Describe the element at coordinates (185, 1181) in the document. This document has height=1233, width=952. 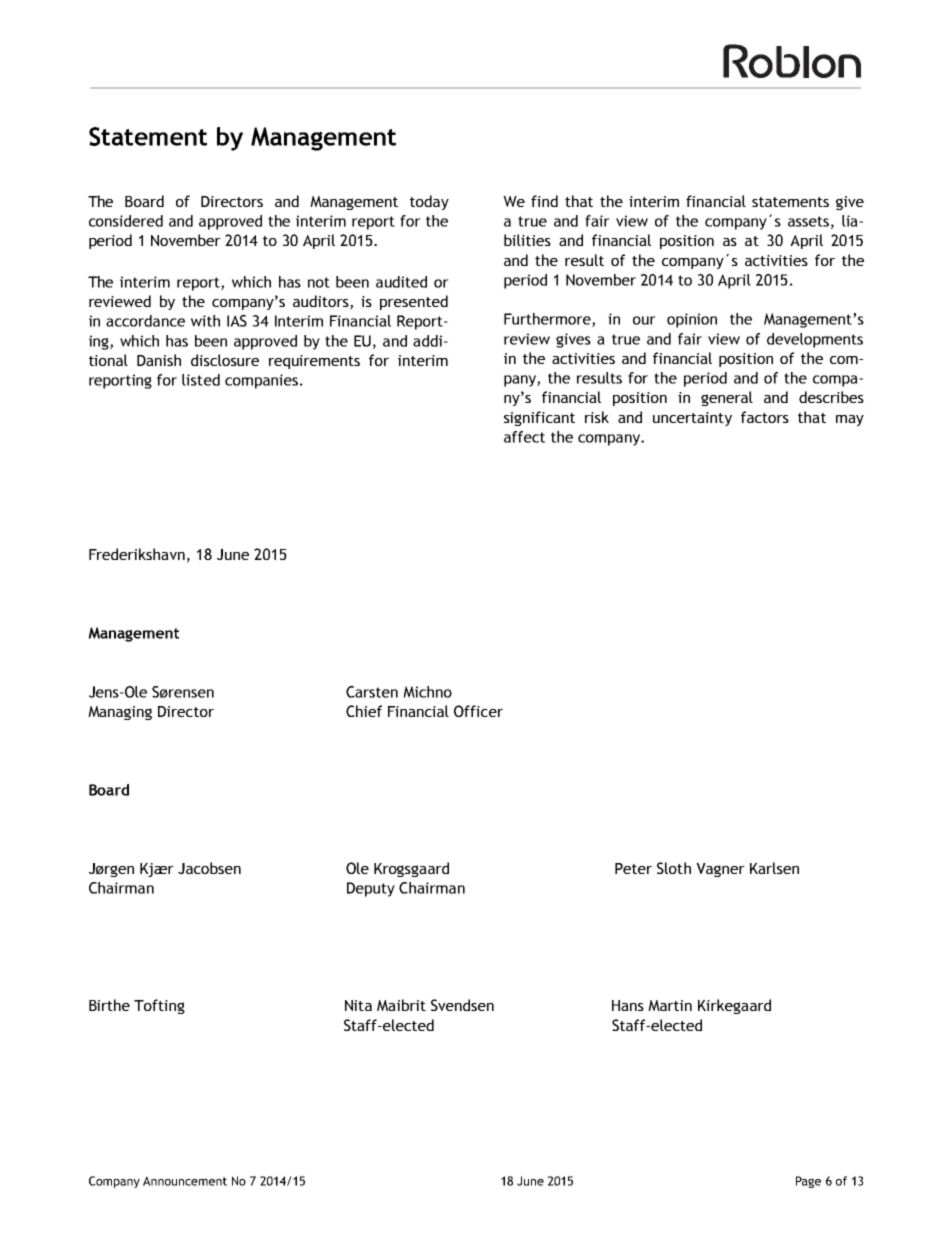
I see `Announcement` at that location.
